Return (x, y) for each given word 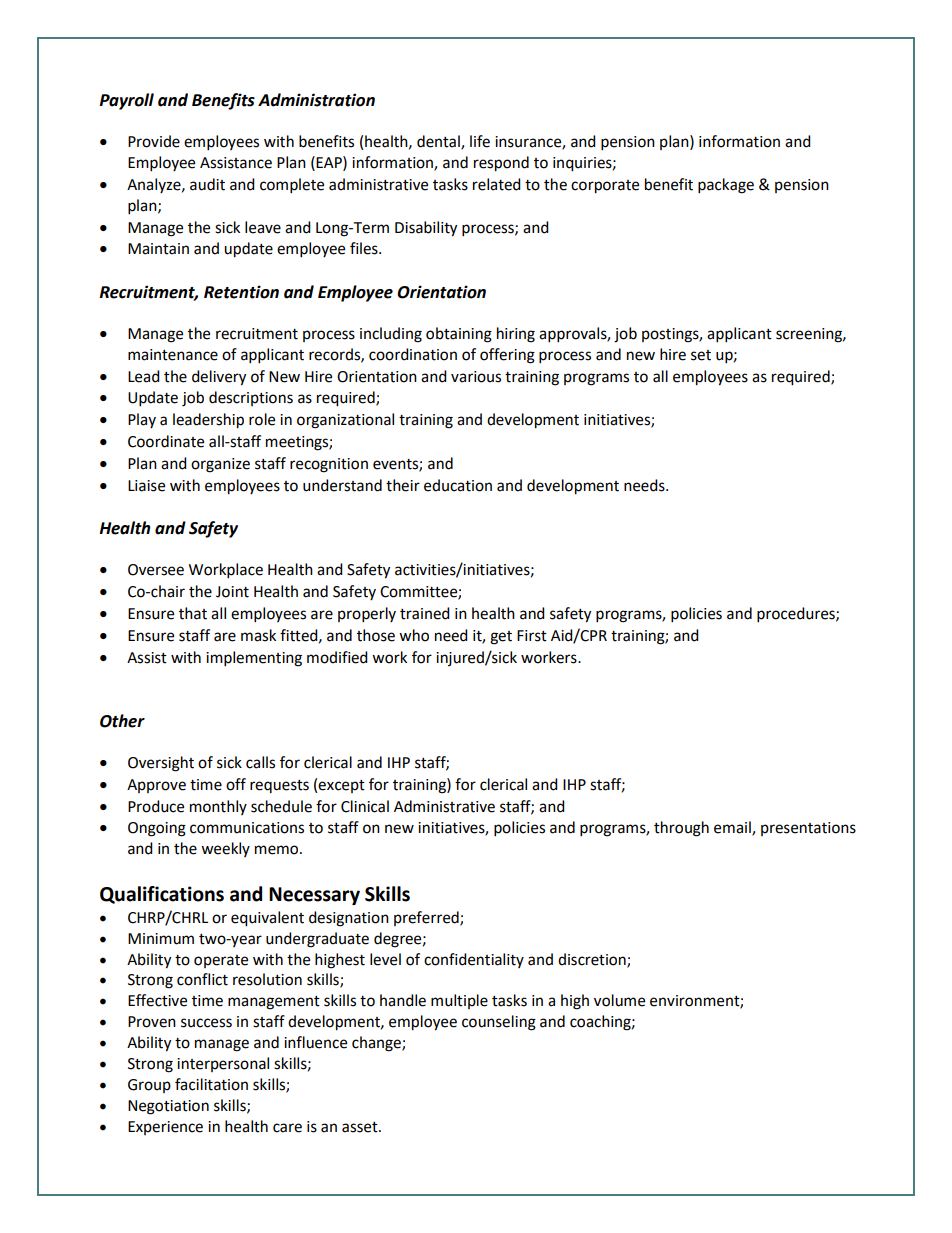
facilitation (211, 1084)
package (726, 186)
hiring (516, 335)
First (532, 636)
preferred (427, 918)
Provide (154, 141)
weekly (225, 849)
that (193, 613)
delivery (219, 378)
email (733, 828)
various (476, 377)
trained (425, 613)
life (480, 141)
